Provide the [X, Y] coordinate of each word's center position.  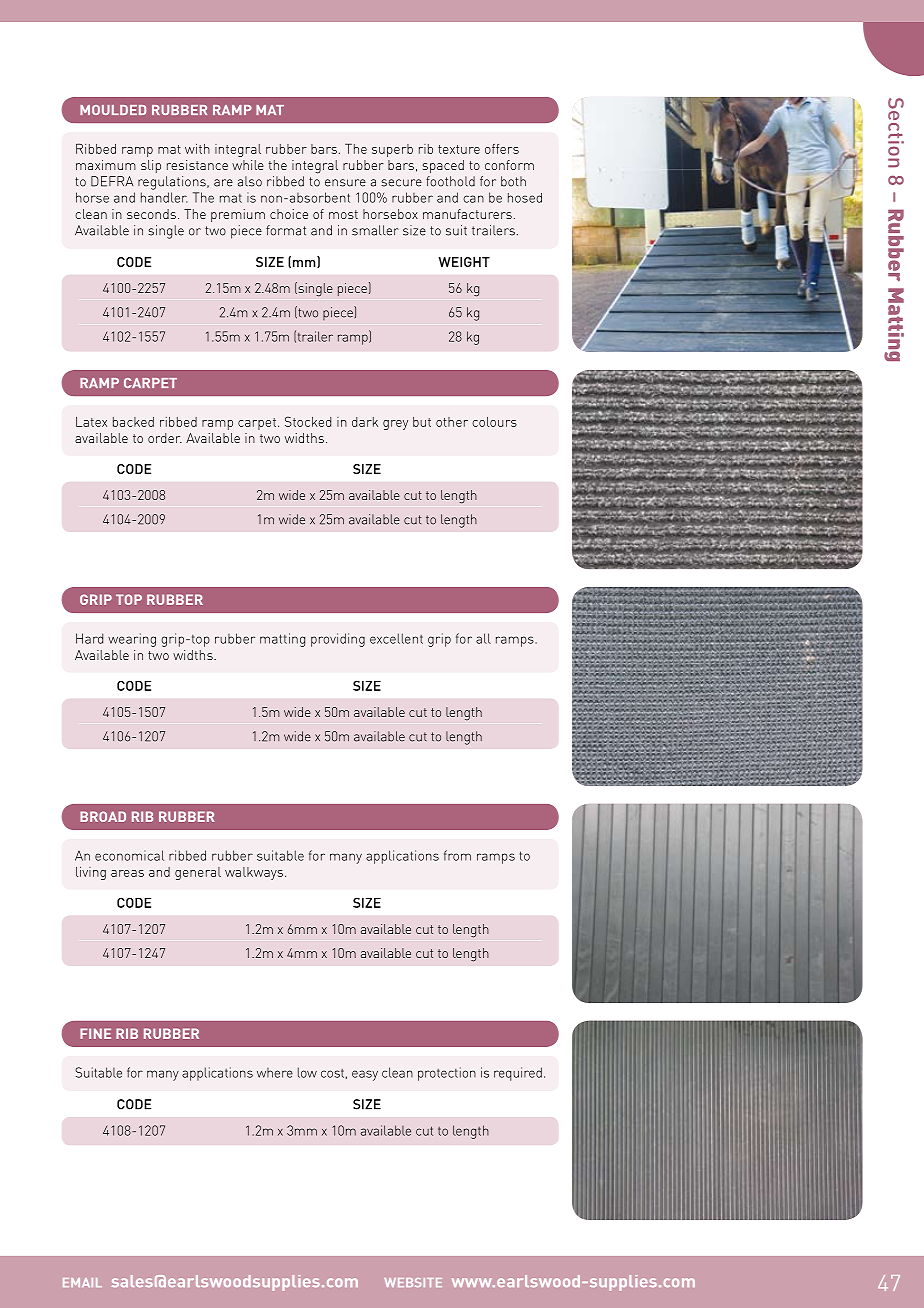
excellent [396, 638]
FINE [95, 1033]
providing [338, 640]
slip [151, 166]
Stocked [308, 421]
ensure [345, 183]
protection [447, 1074]
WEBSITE [413, 1282]
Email [82, 1282]
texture [459, 149]
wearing [132, 640]
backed [133, 422]
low [307, 1072]
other [452, 422]
